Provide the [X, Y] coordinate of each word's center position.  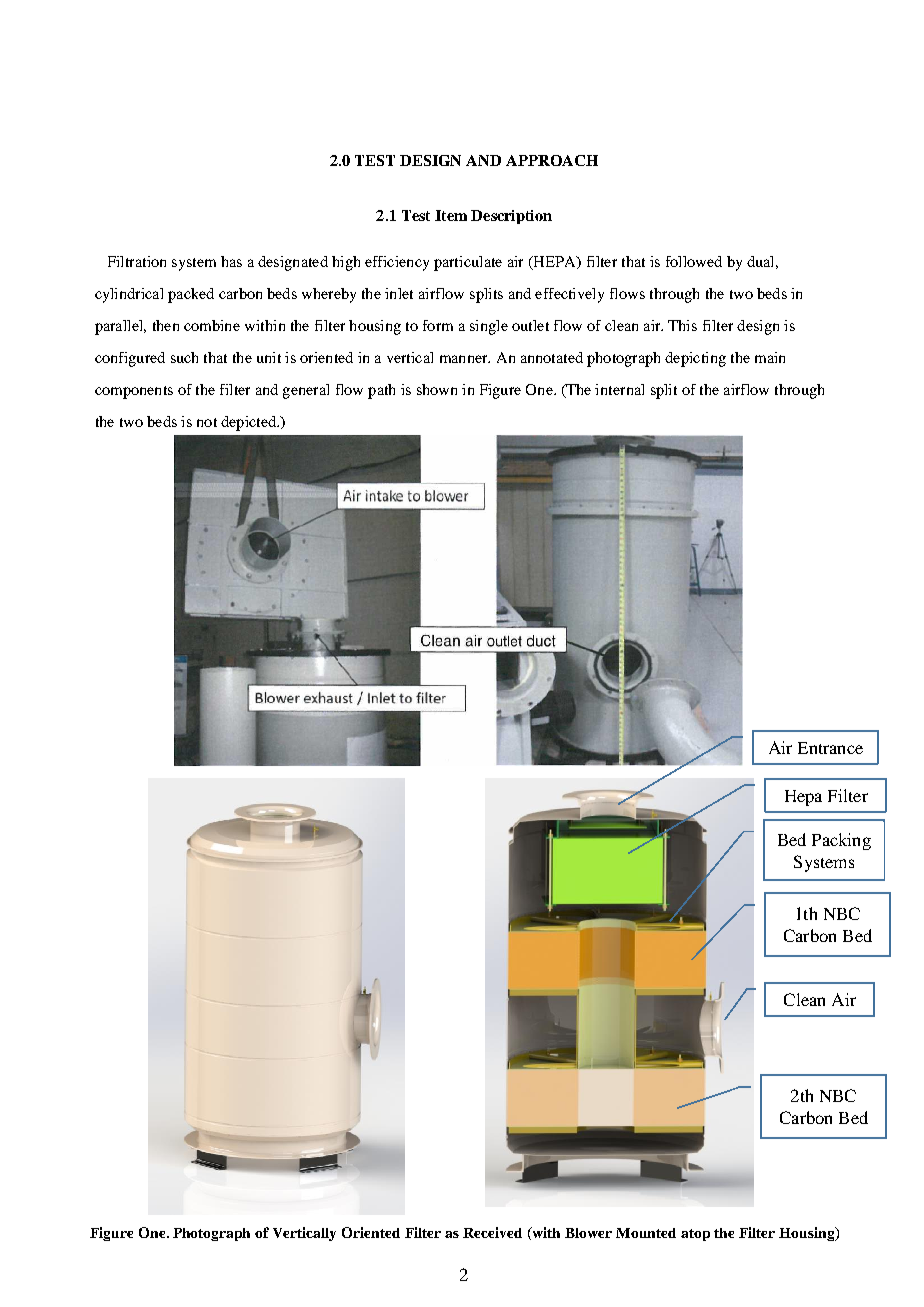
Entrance [830, 748]
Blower [588, 1233]
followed [694, 261]
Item [451, 215]
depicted [250, 423]
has [231, 261]
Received [492, 1232]
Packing [841, 841]
